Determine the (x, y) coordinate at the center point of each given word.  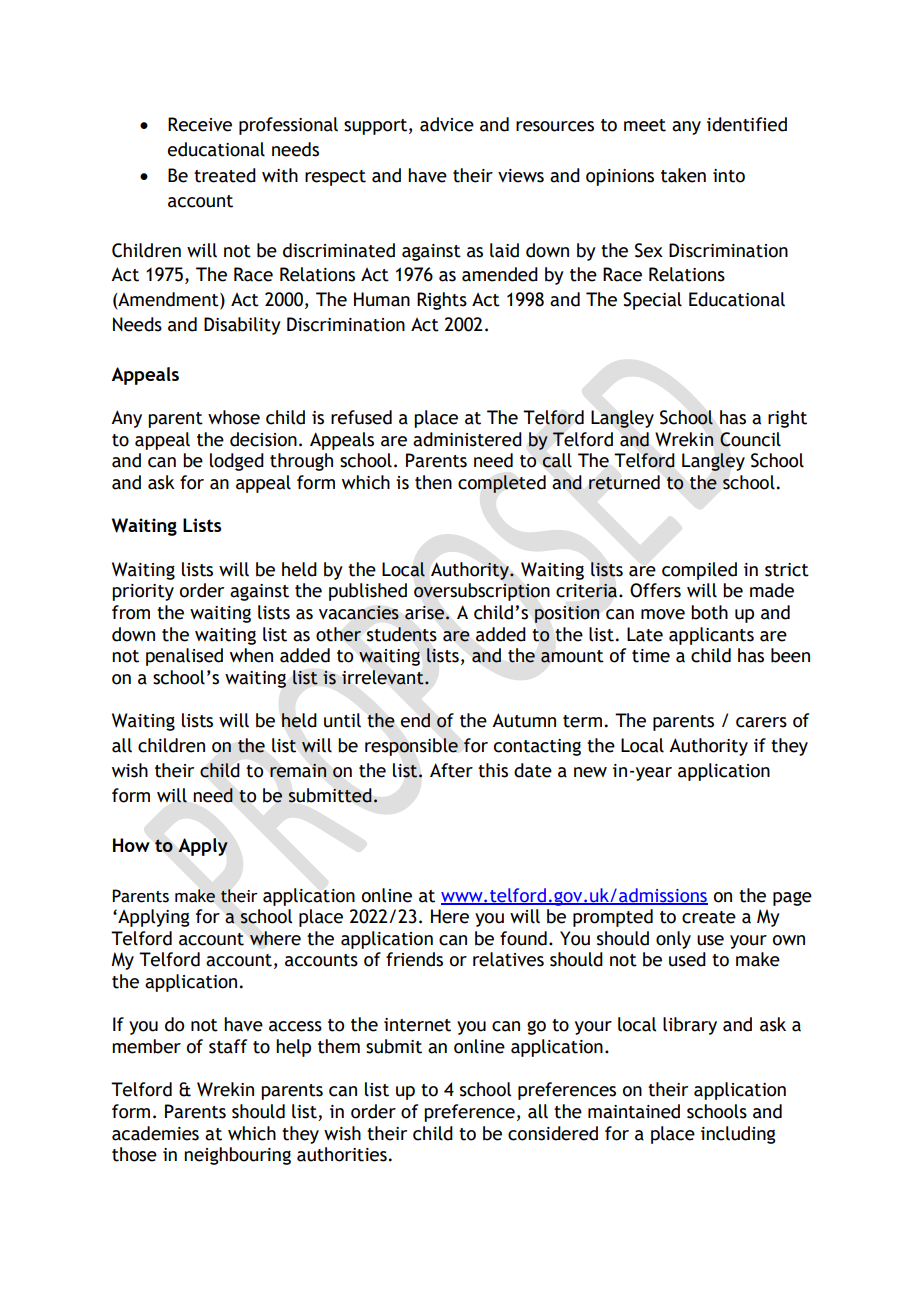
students (402, 634)
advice (447, 124)
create (709, 917)
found (523, 938)
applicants (711, 636)
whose (234, 417)
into (729, 176)
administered (467, 439)
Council (750, 439)
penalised (184, 657)
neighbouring (237, 1156)
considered (553, 1133)
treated (225, 175)
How (131, 845)
